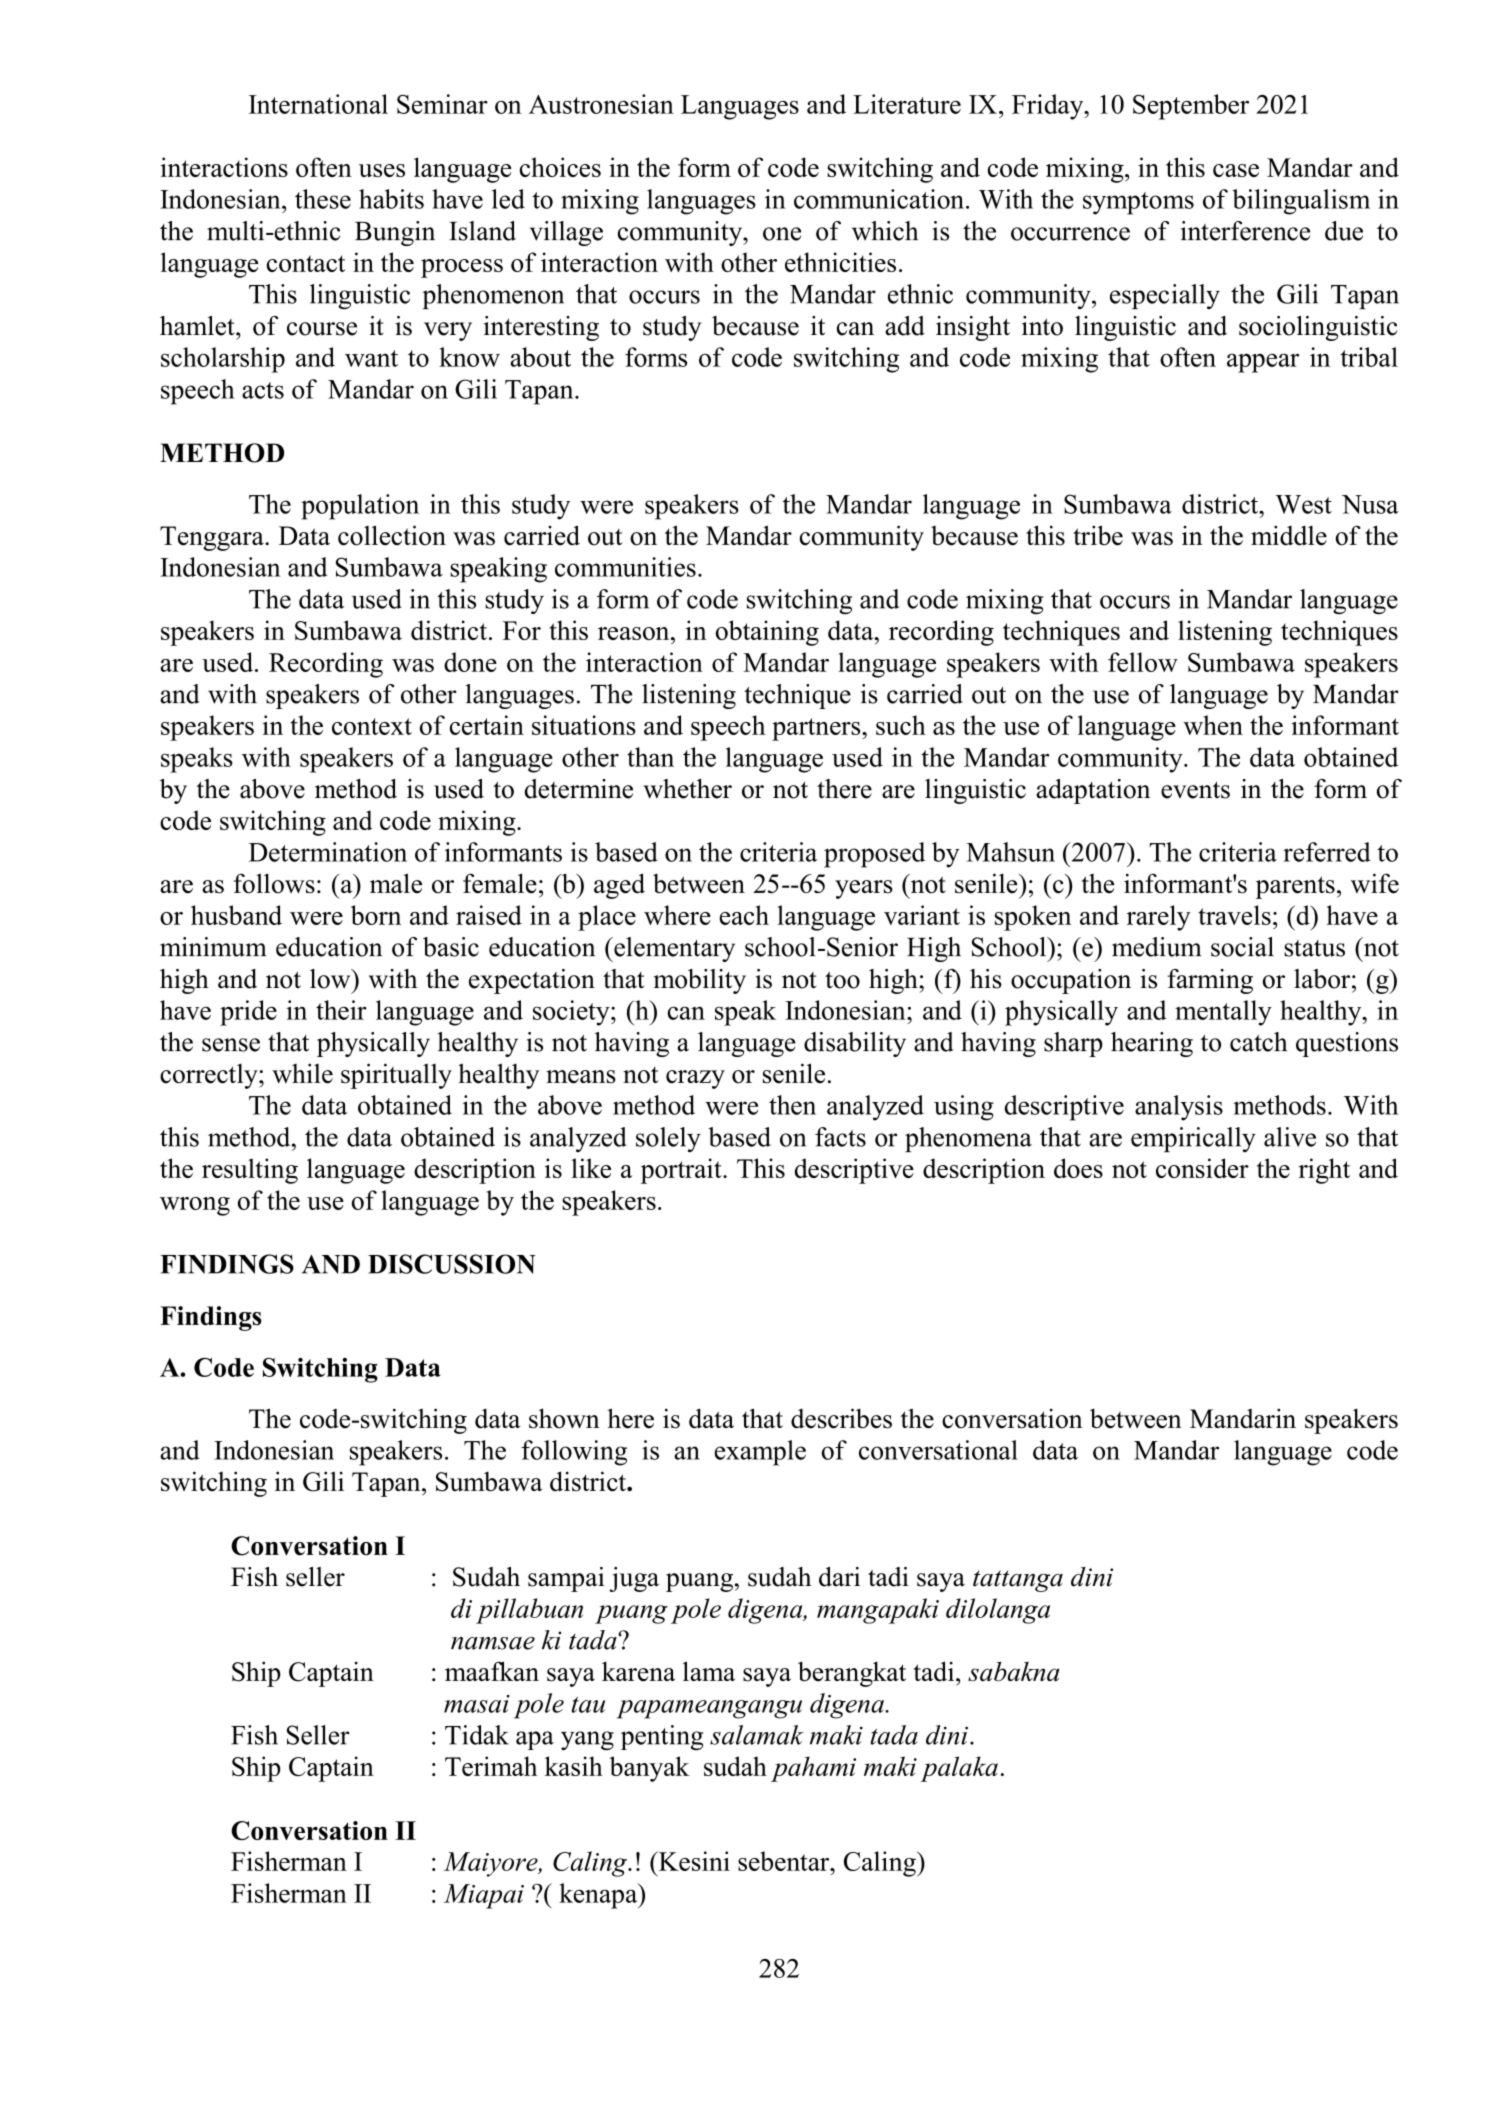  What do you see at coordinates (1236, 170) in the document?
I see `case` at bounding box center [1236, 170].
